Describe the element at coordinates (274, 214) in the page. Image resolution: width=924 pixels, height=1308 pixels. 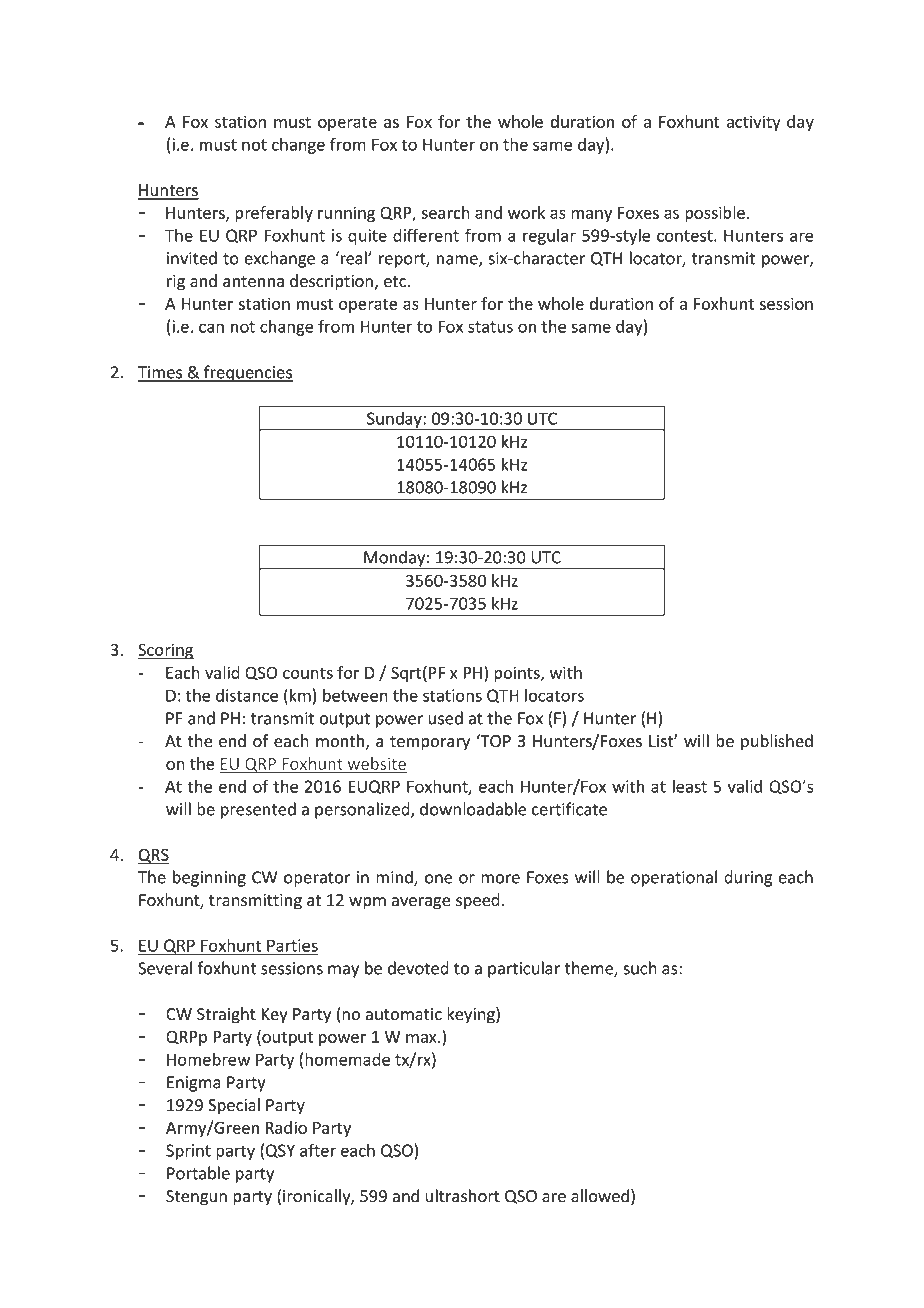
I see `preferably` at that location.
